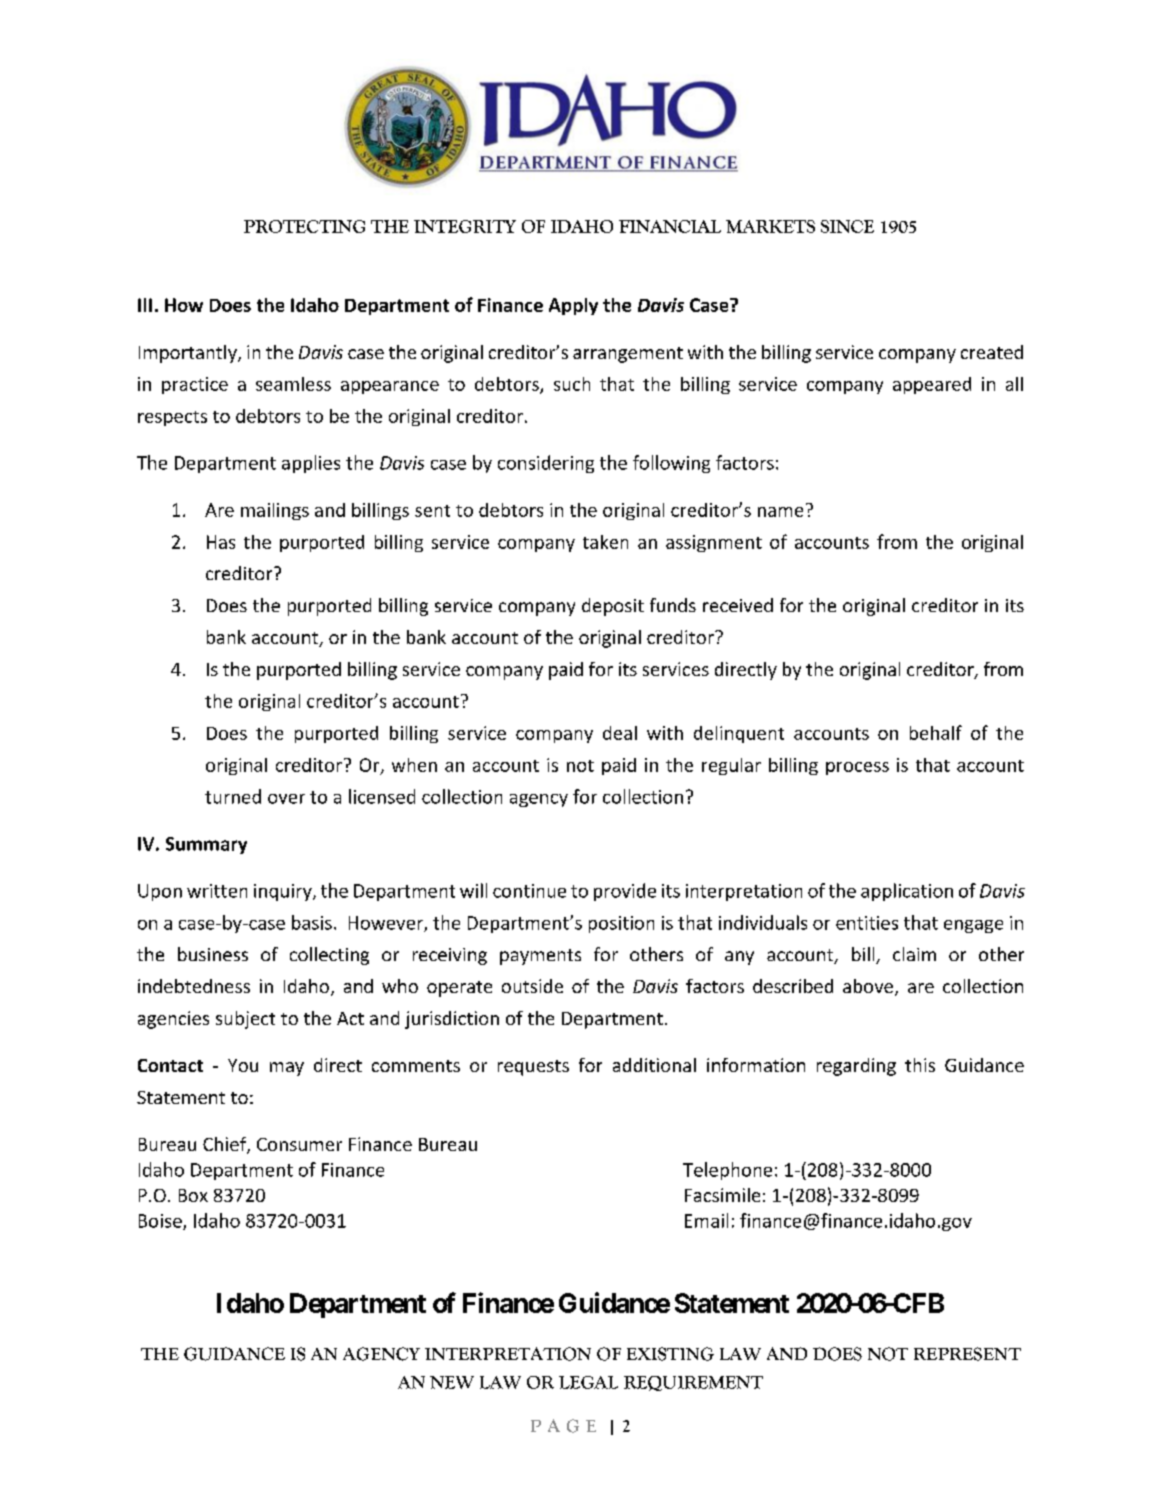 This screenshot has width=1161, height=1503. Describe the element at coordinates (693, 1383) in the screenshot. I see `REQUIREMENT` at that location.
